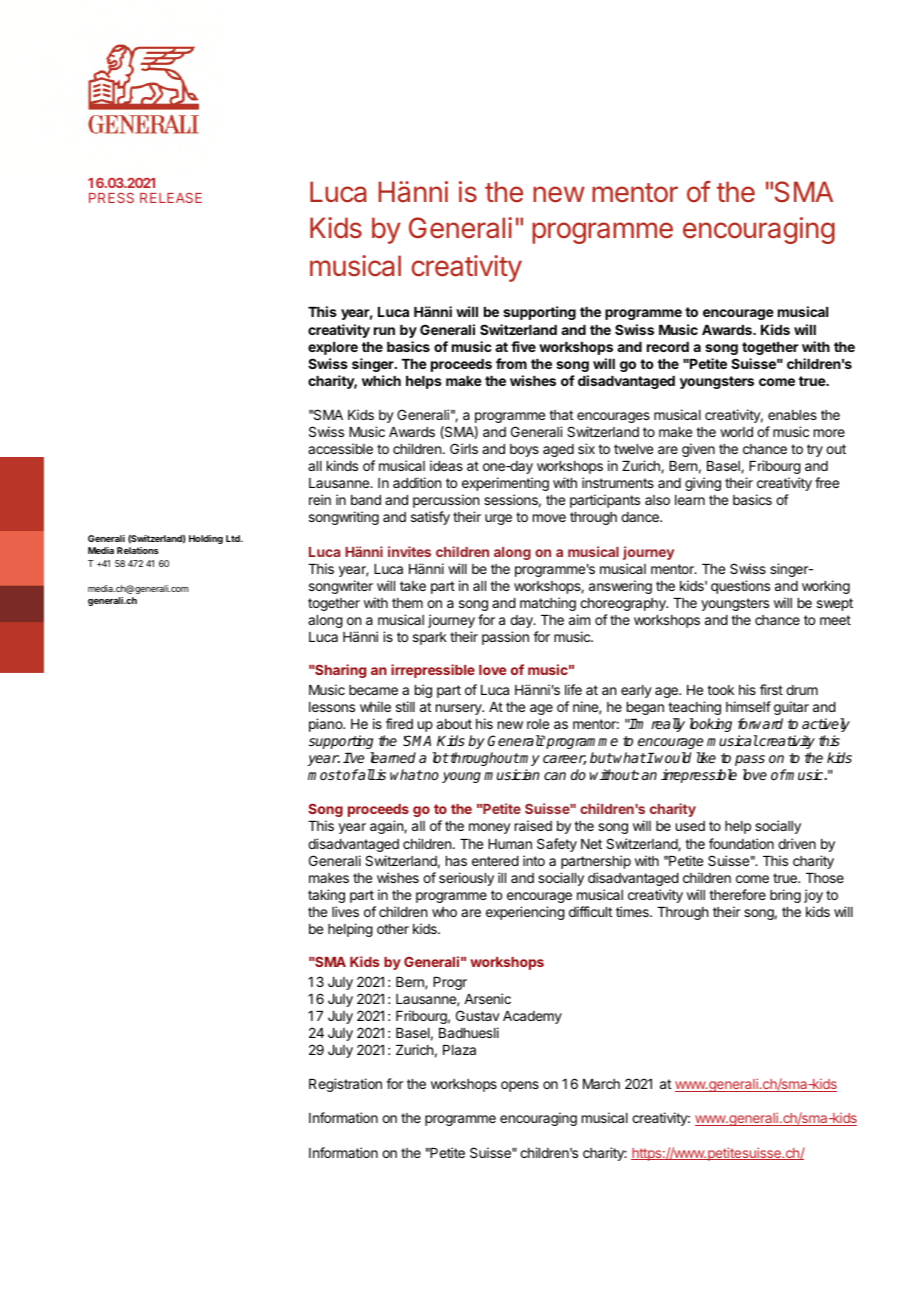 The height and width of the screenshot is (1308, 924). Describe the element at coordinates (495, 861) in the screenshot. I see `entered` at that location.
